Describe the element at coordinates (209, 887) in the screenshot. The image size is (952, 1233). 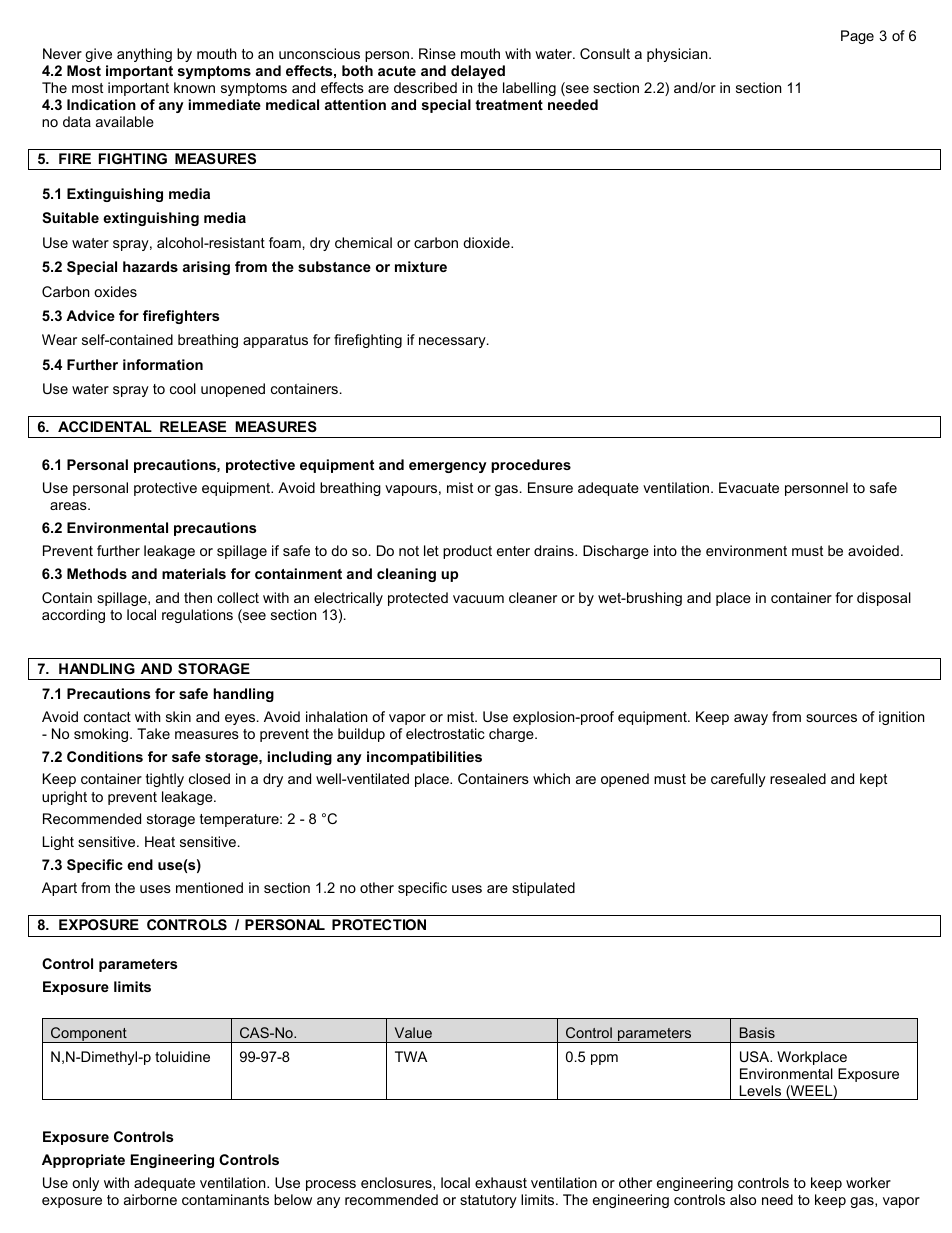
I see `mentioned` at that location.
